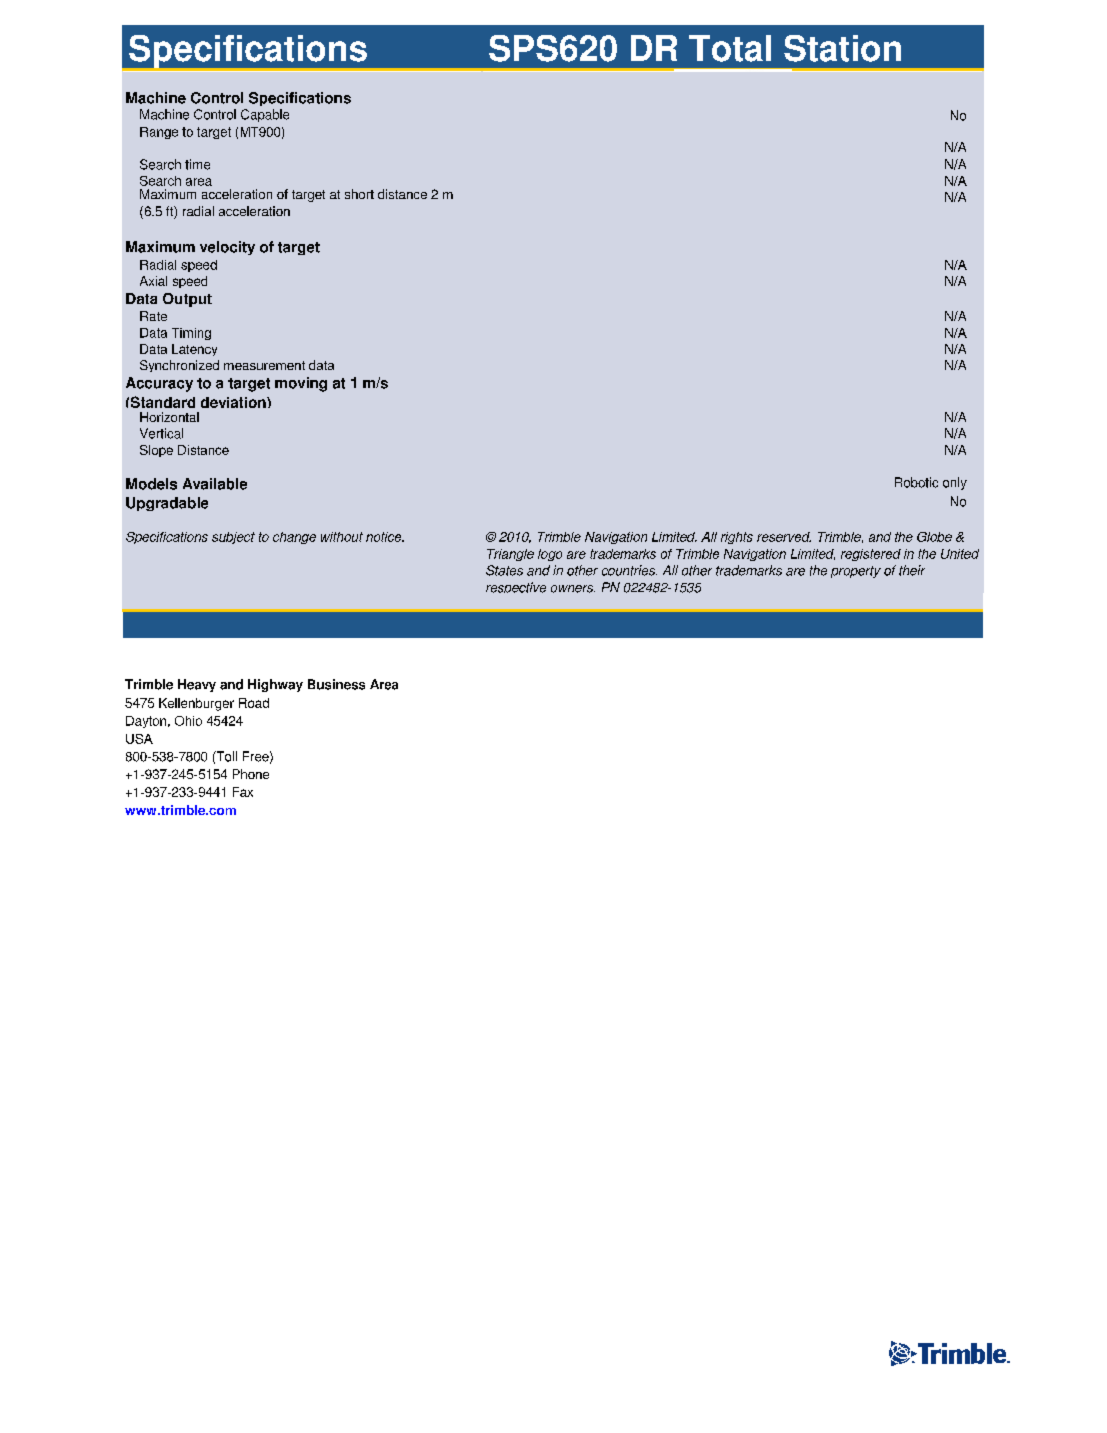 This screenshot has width=1107, height=1433. Describe the element at coordinates (856, 572) in the screenshot. I see `property` at that location.
